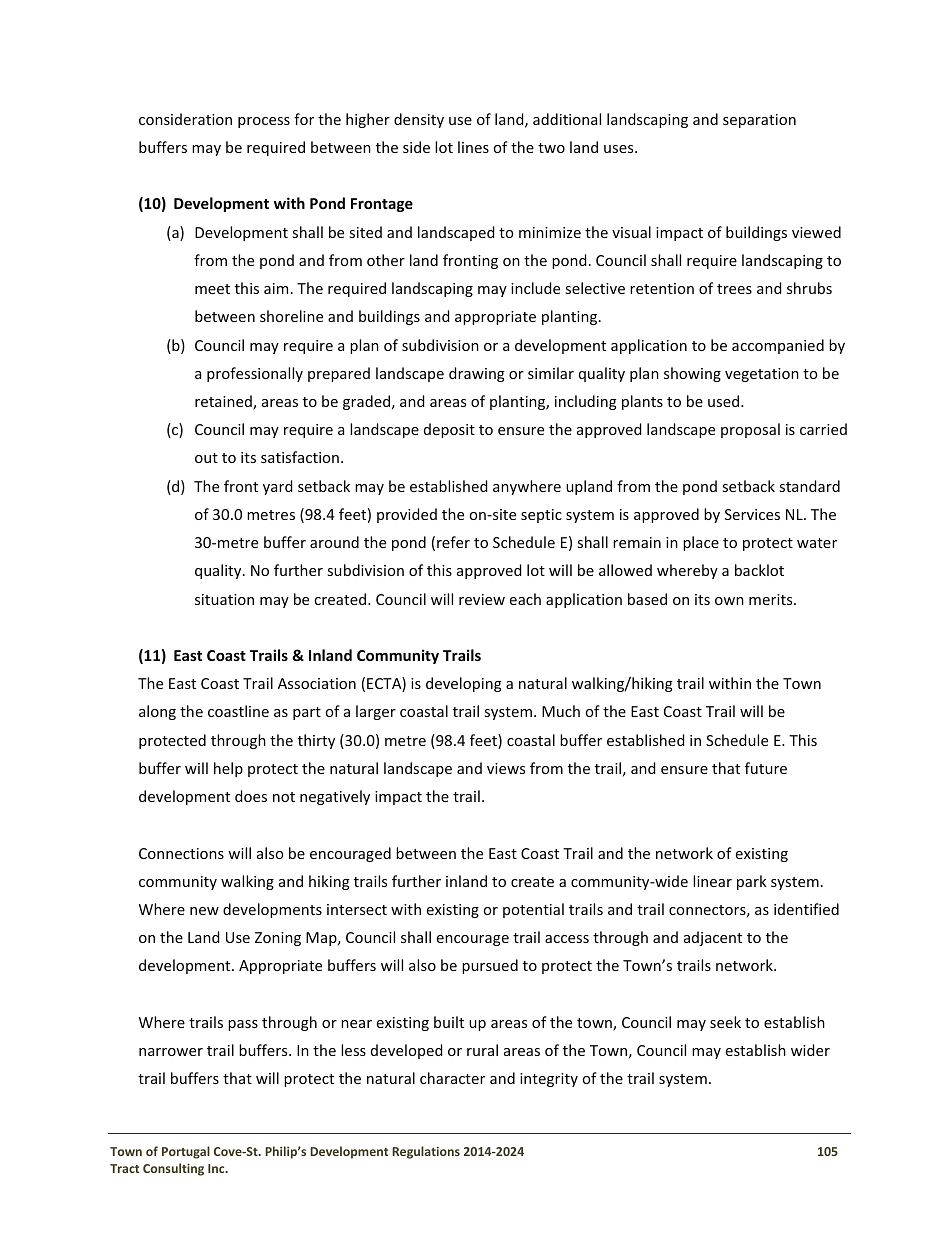 This image has width=952, height=1233. I want to click on lines, so click(473, 147).
